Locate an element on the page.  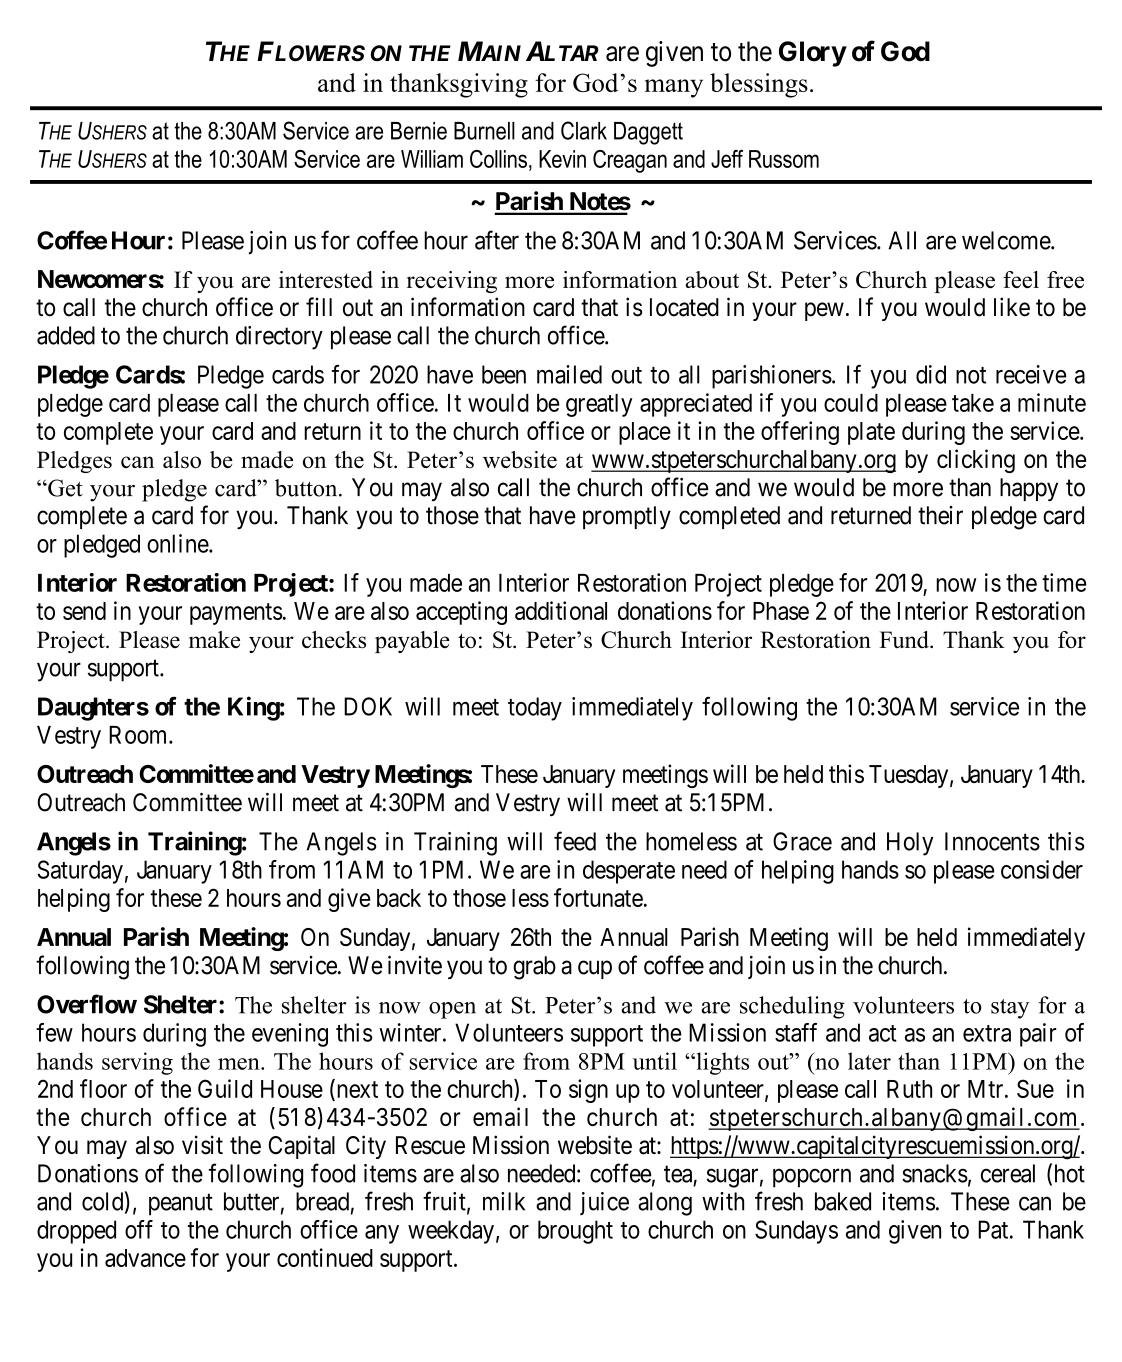
make is located at coordinates (214, 639).
